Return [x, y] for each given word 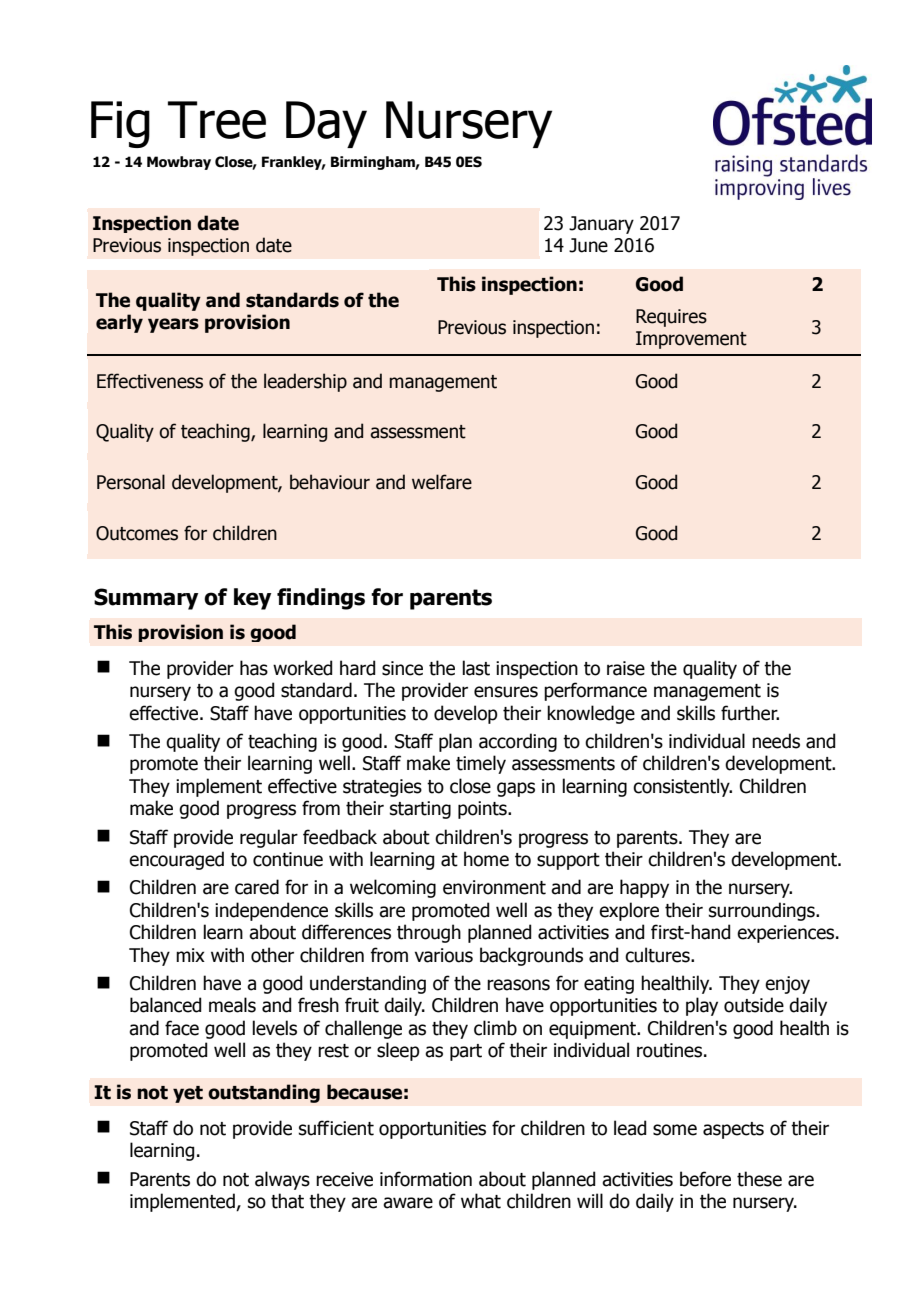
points [483, 810]
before [705, 1179]
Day [326, 124]
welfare [442, 482]
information [426, 1179]
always [282, 1180]
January [601, 225]
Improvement [691, 340]
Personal [131, 482]
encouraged [176, 860]
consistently [682, 787]
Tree [217, 120]
